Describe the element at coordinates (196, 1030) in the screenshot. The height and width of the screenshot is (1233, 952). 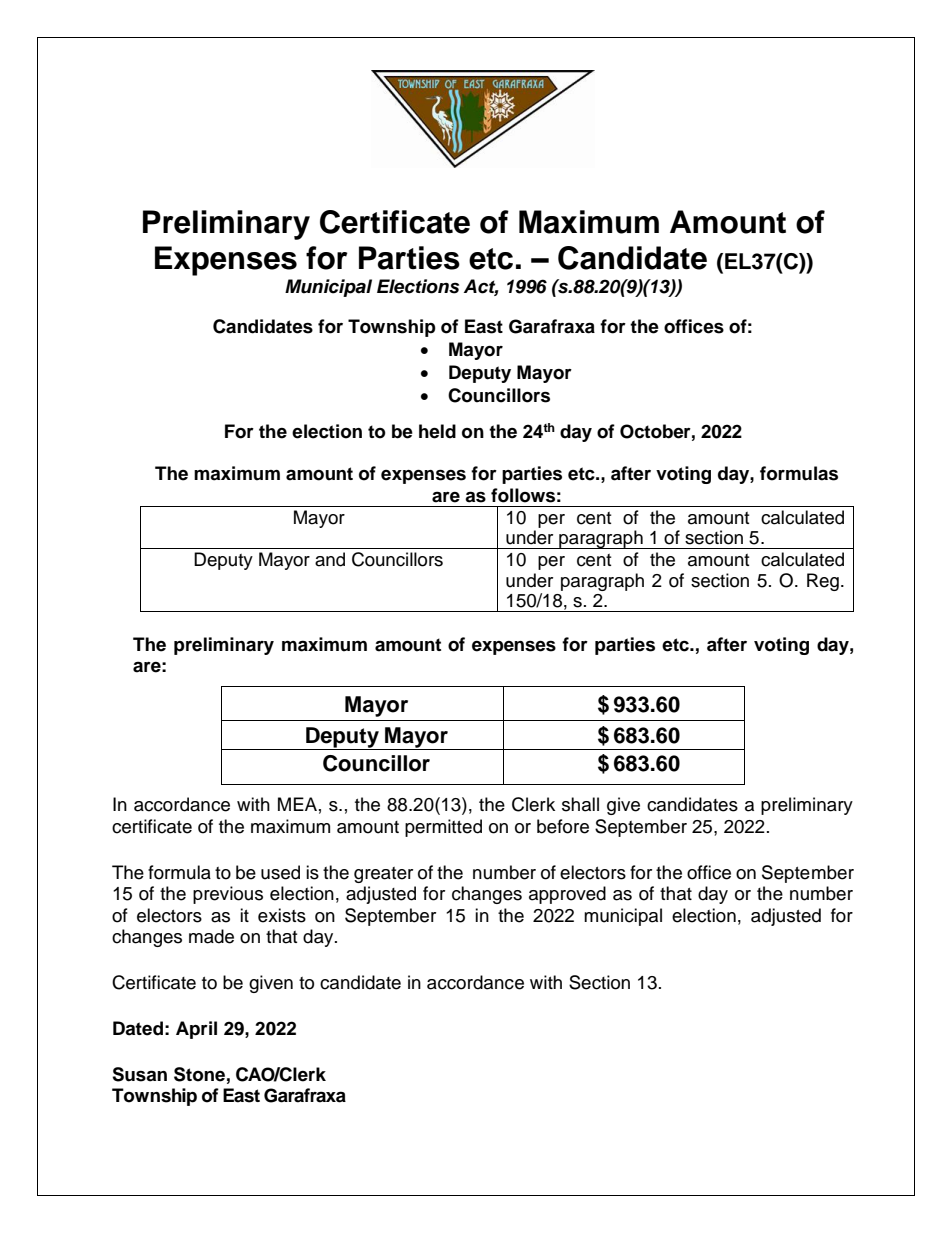
I see `April` at that location.
